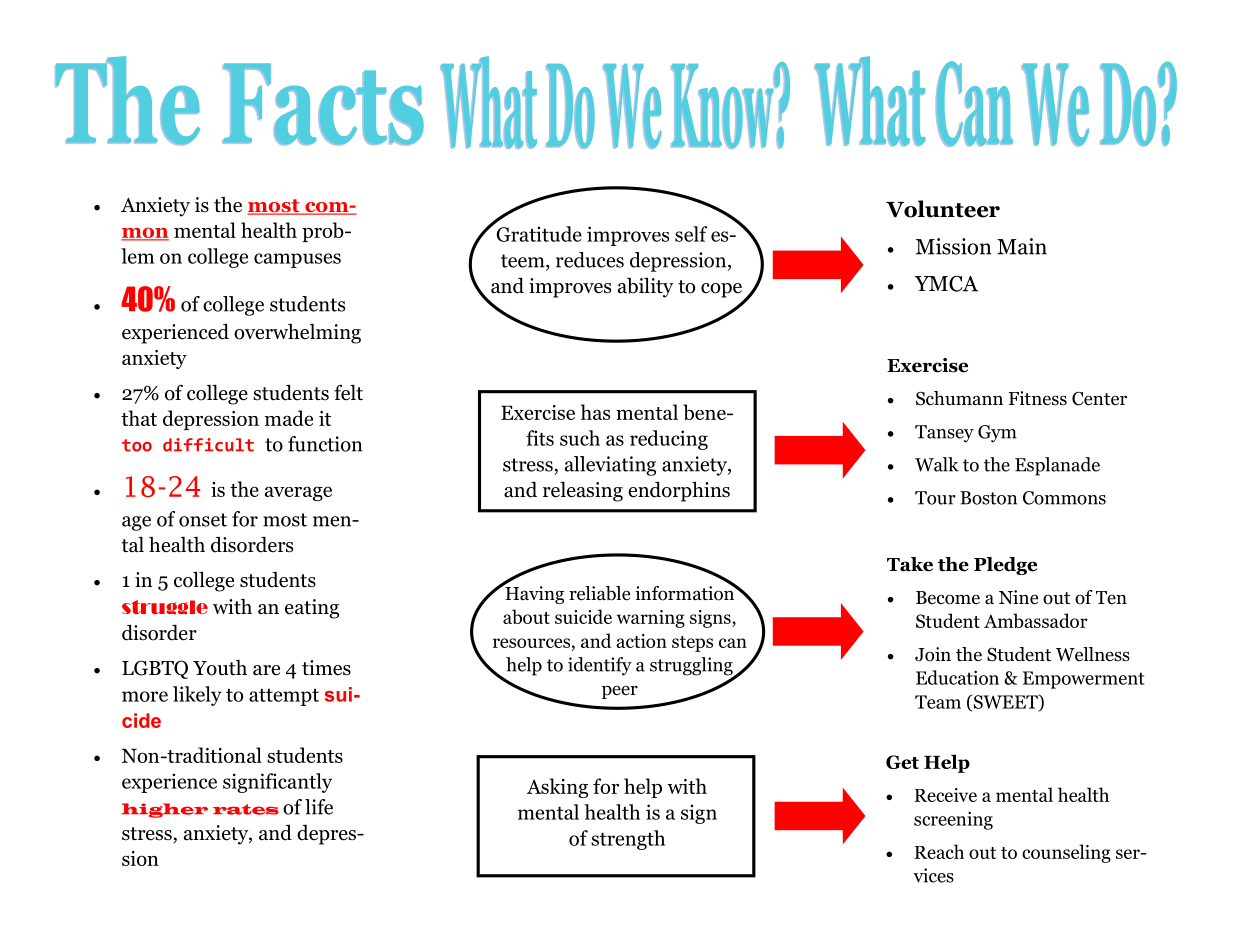  Describe the element at coordinates (312, 609) in the screenshot. I see `eating` at that location.
